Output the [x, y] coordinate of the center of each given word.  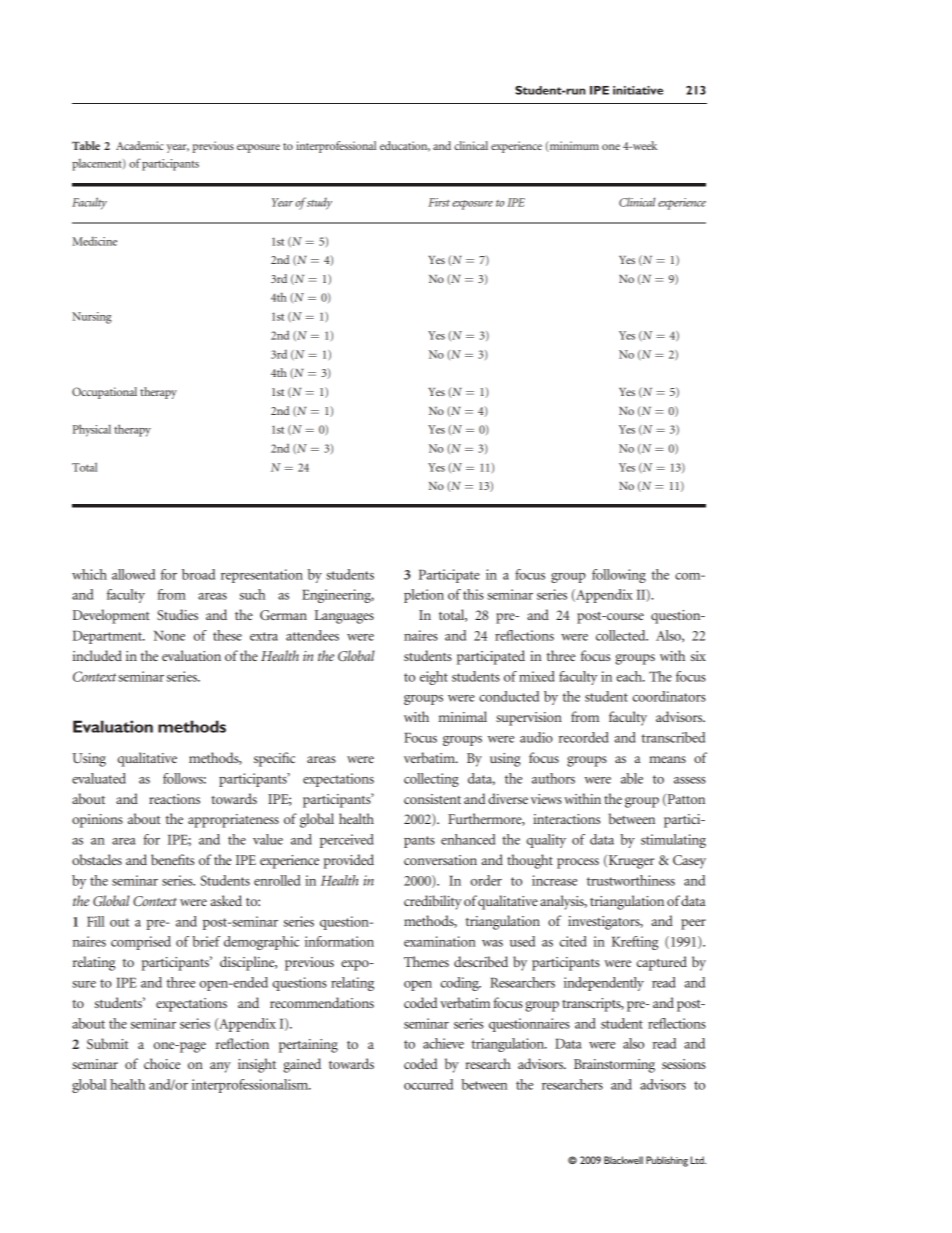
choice [162, 1063]
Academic [139, 145]
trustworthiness [631, 880]
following [619, 576]
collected [622, 635]
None [169, 636]
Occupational [104, 393]
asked [226, 900]
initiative [638, 90]
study [319, 204]
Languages [344, 617]
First [439, 202]
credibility [433, 902]
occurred [428, 1084]
